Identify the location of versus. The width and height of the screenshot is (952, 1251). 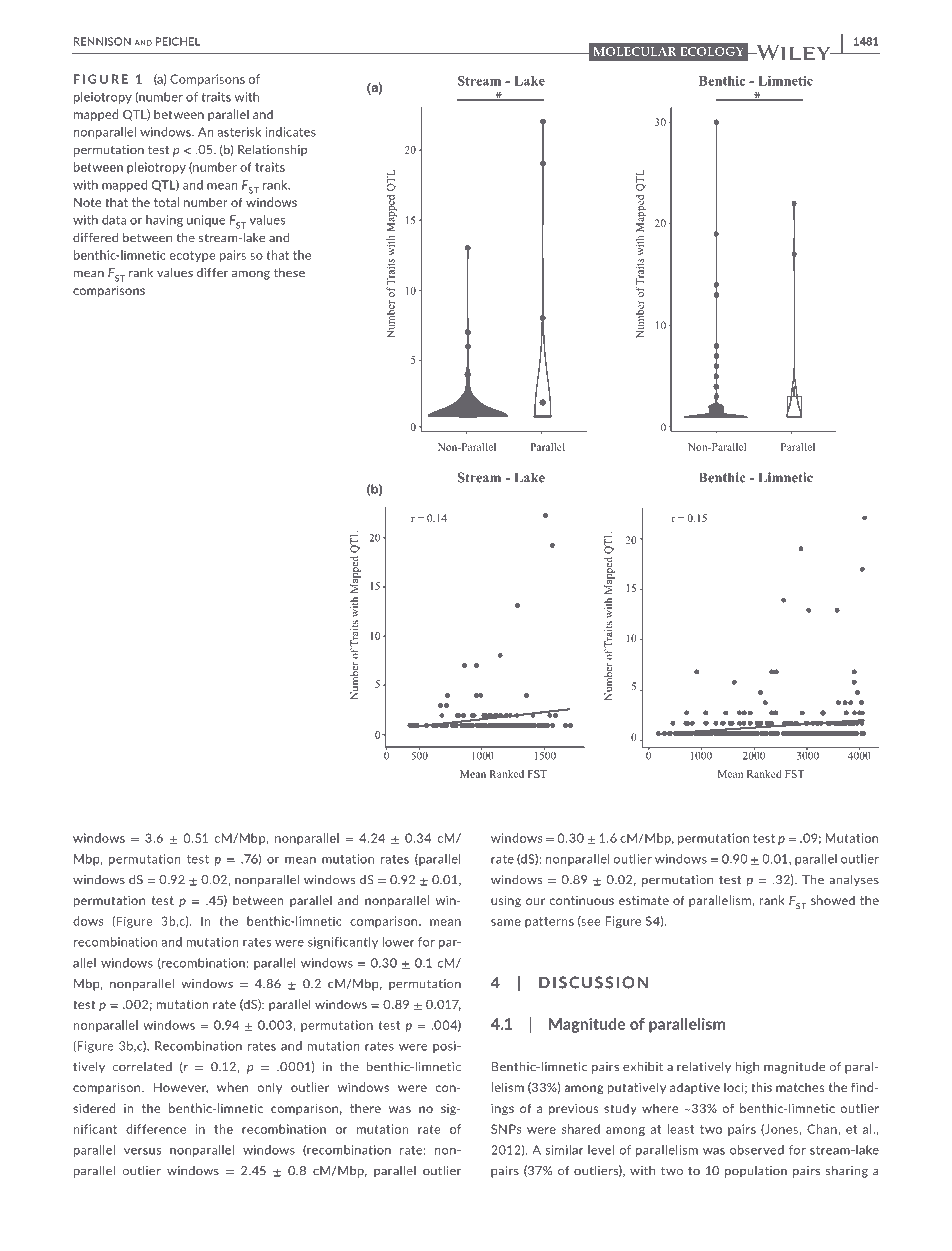
(142, 1151).
